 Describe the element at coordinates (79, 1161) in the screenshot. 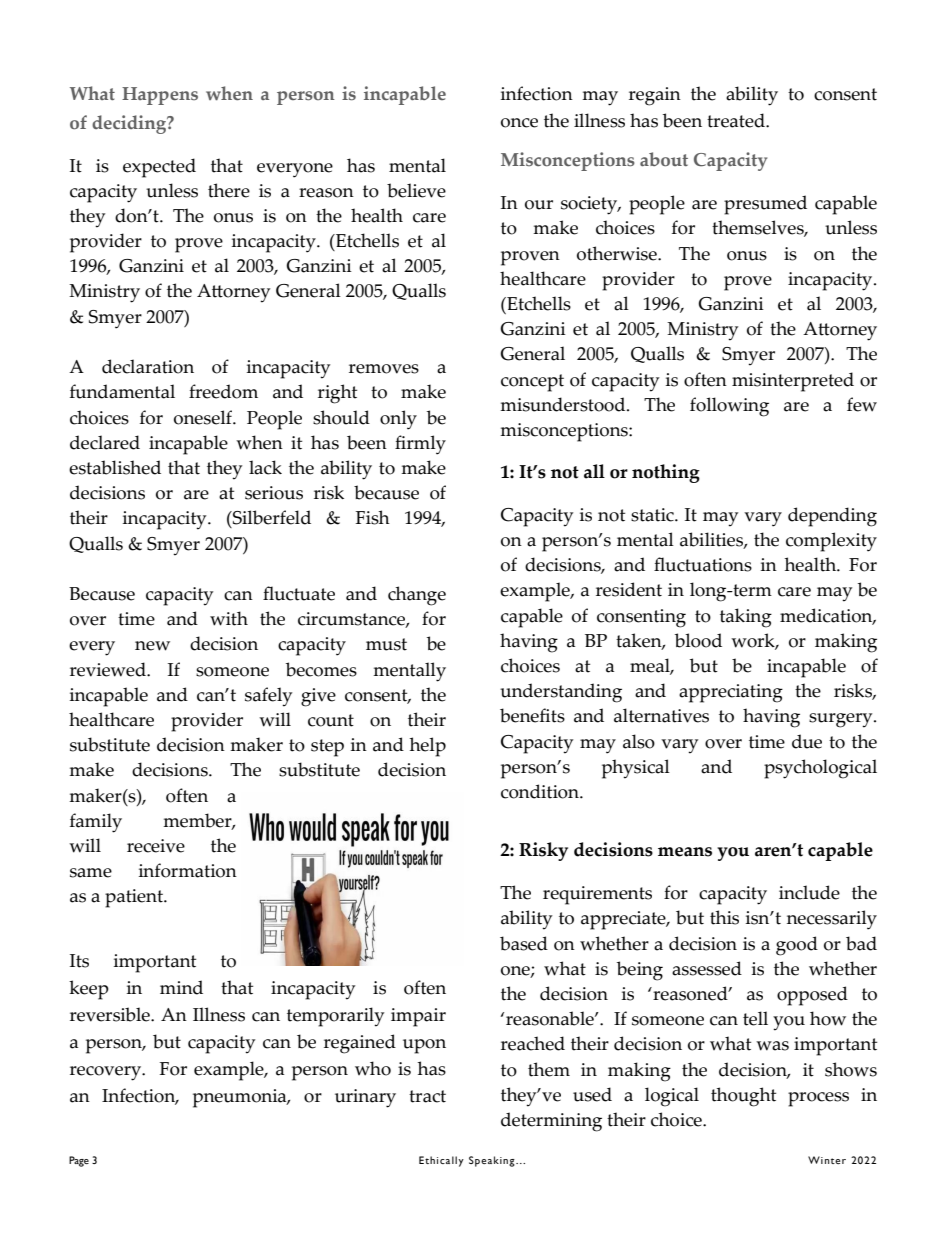

I see `Page` at that location.
